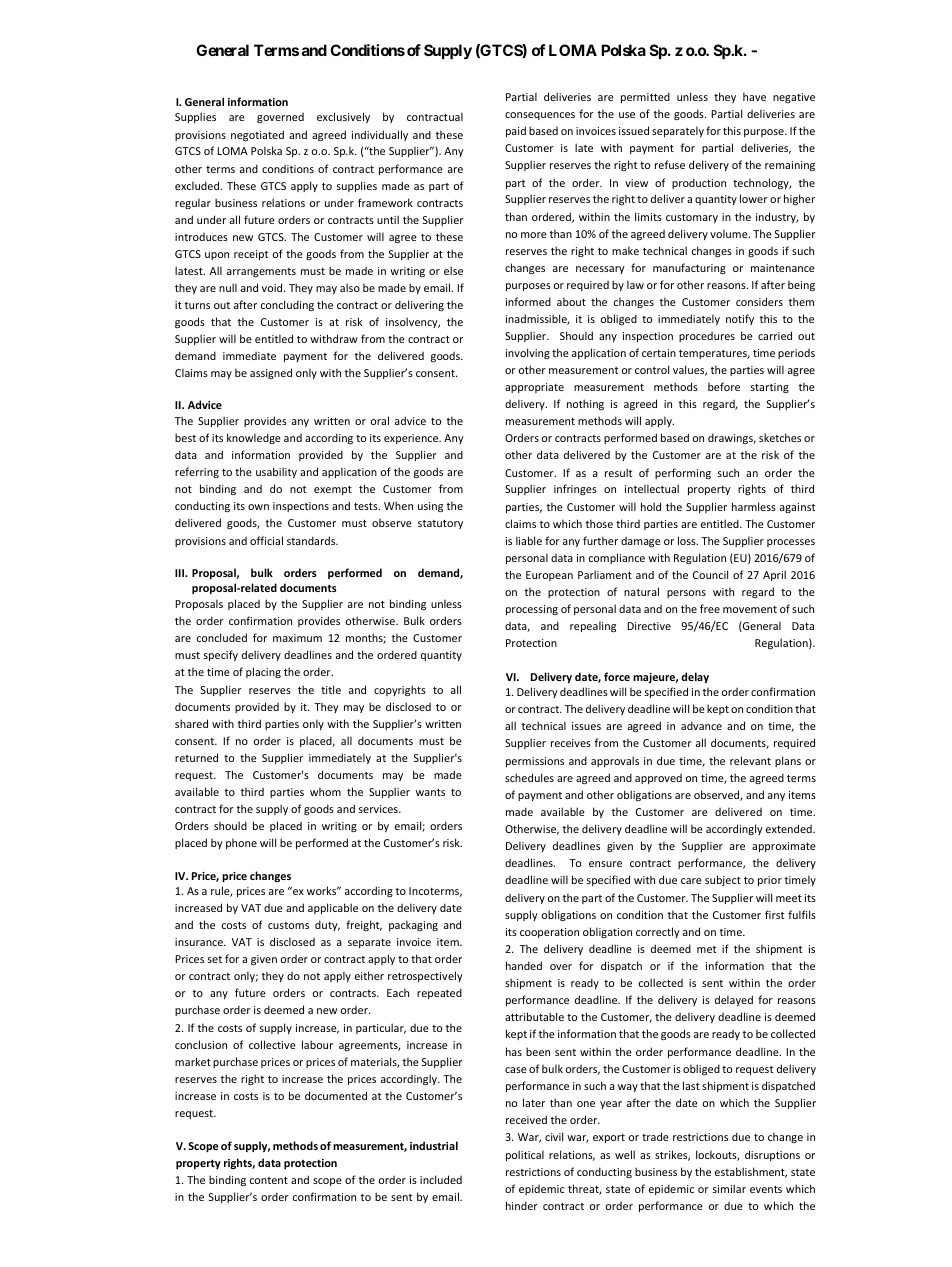 This page has width=952, height=1267. What do you see at coordinates (729, 1188) in the page?
I see `similar` at bounding box center [729, 1188].
